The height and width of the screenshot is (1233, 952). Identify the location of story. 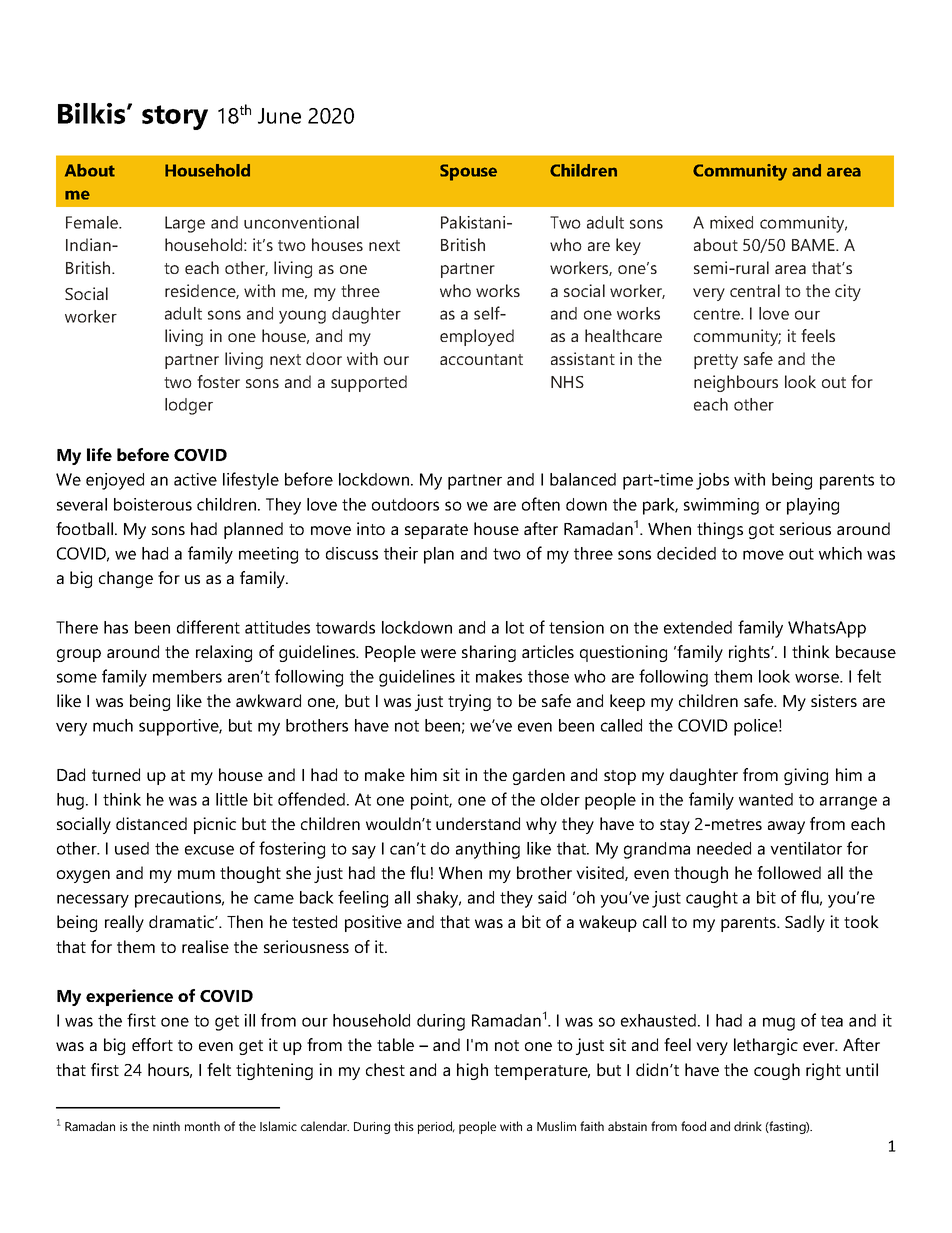
(175, 117).
